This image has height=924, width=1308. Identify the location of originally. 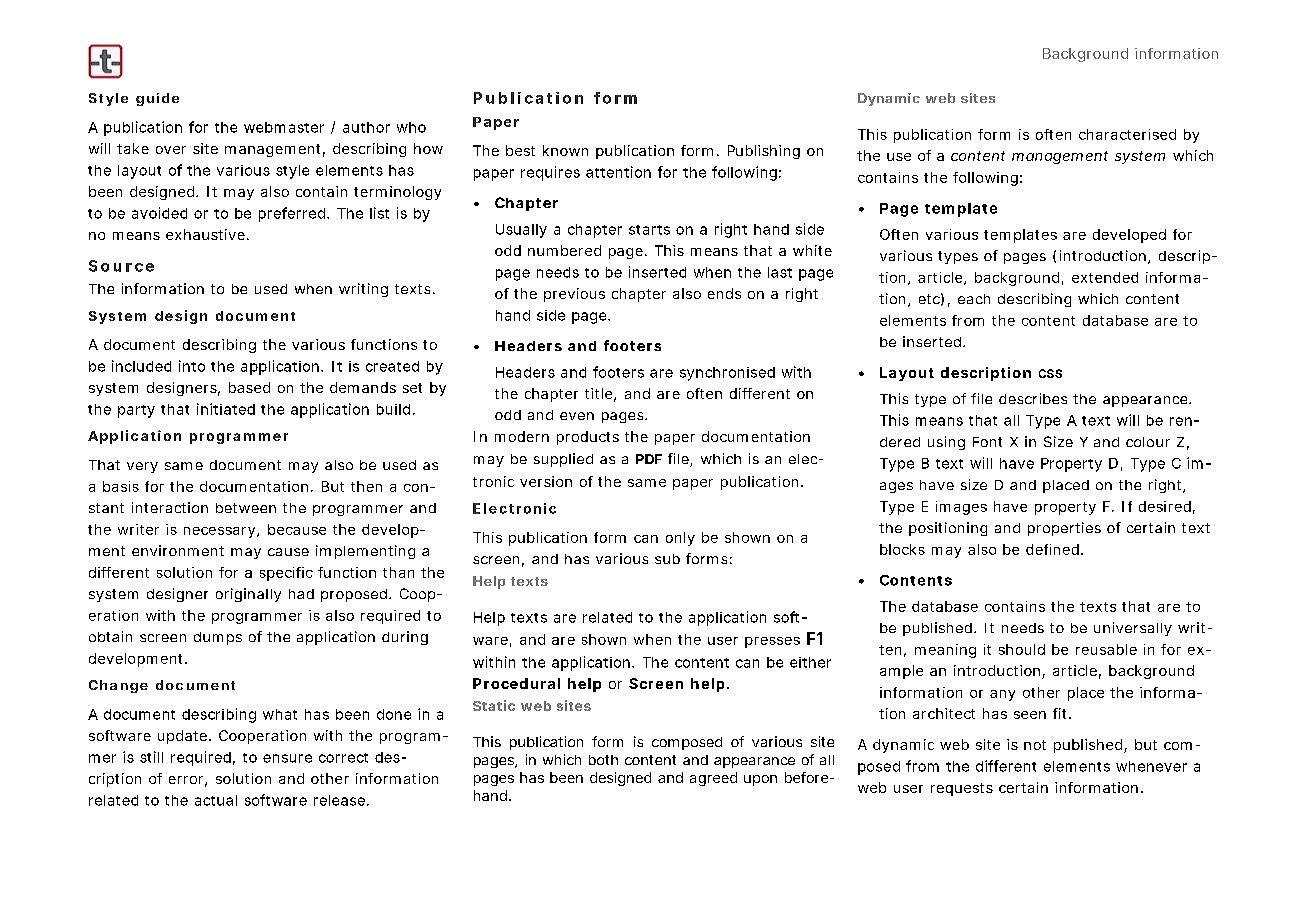
(248, 595).
